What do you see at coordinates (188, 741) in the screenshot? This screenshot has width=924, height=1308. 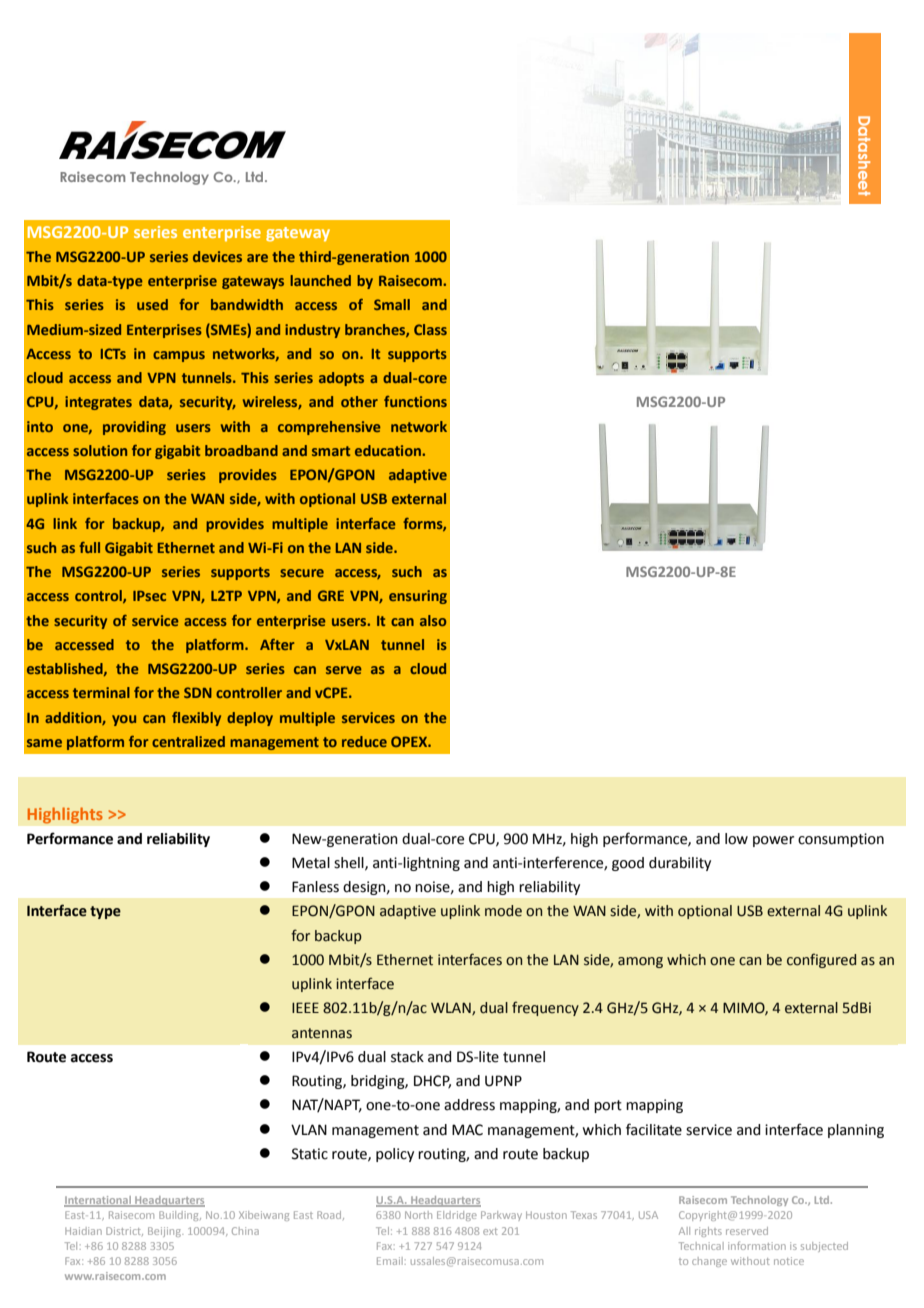 I see `centralized` at bounding box center [188, 741].
